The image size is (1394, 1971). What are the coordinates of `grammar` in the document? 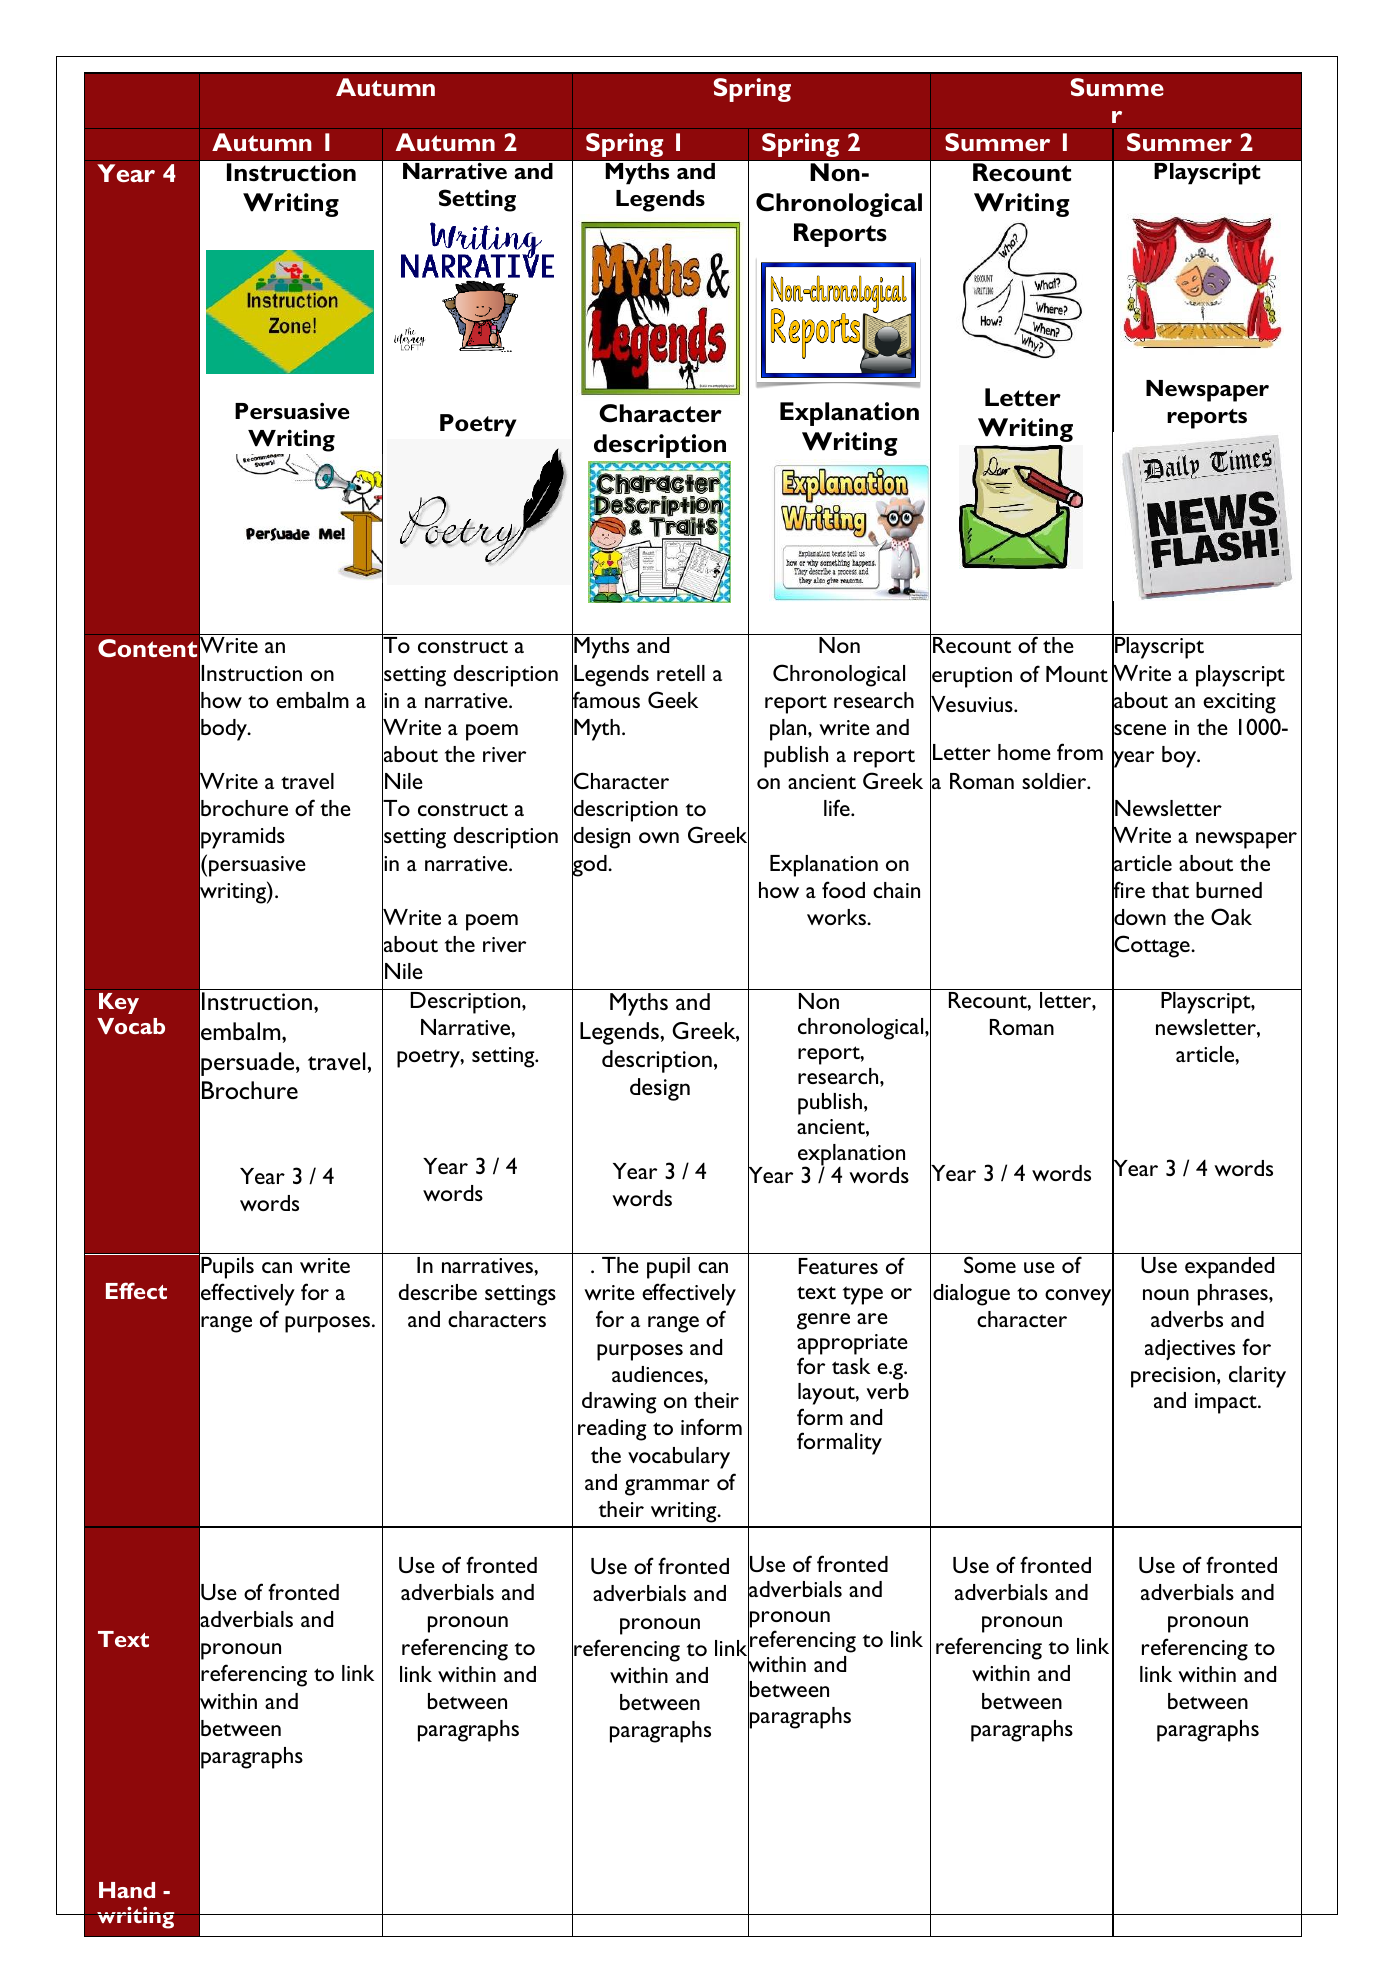 It's located at (667, 1487).
